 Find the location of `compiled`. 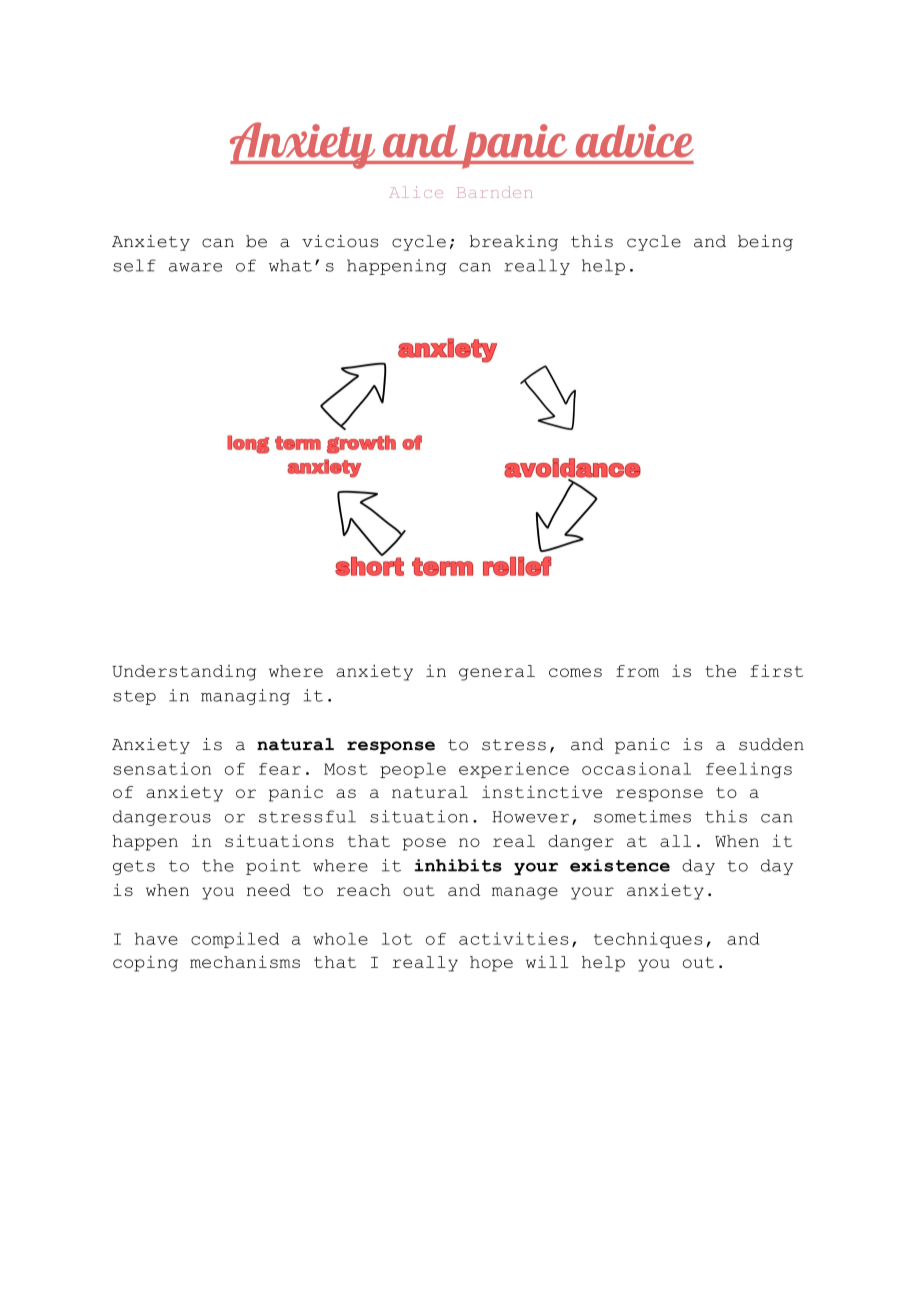

compiled is located at coordinates (235, 940).
